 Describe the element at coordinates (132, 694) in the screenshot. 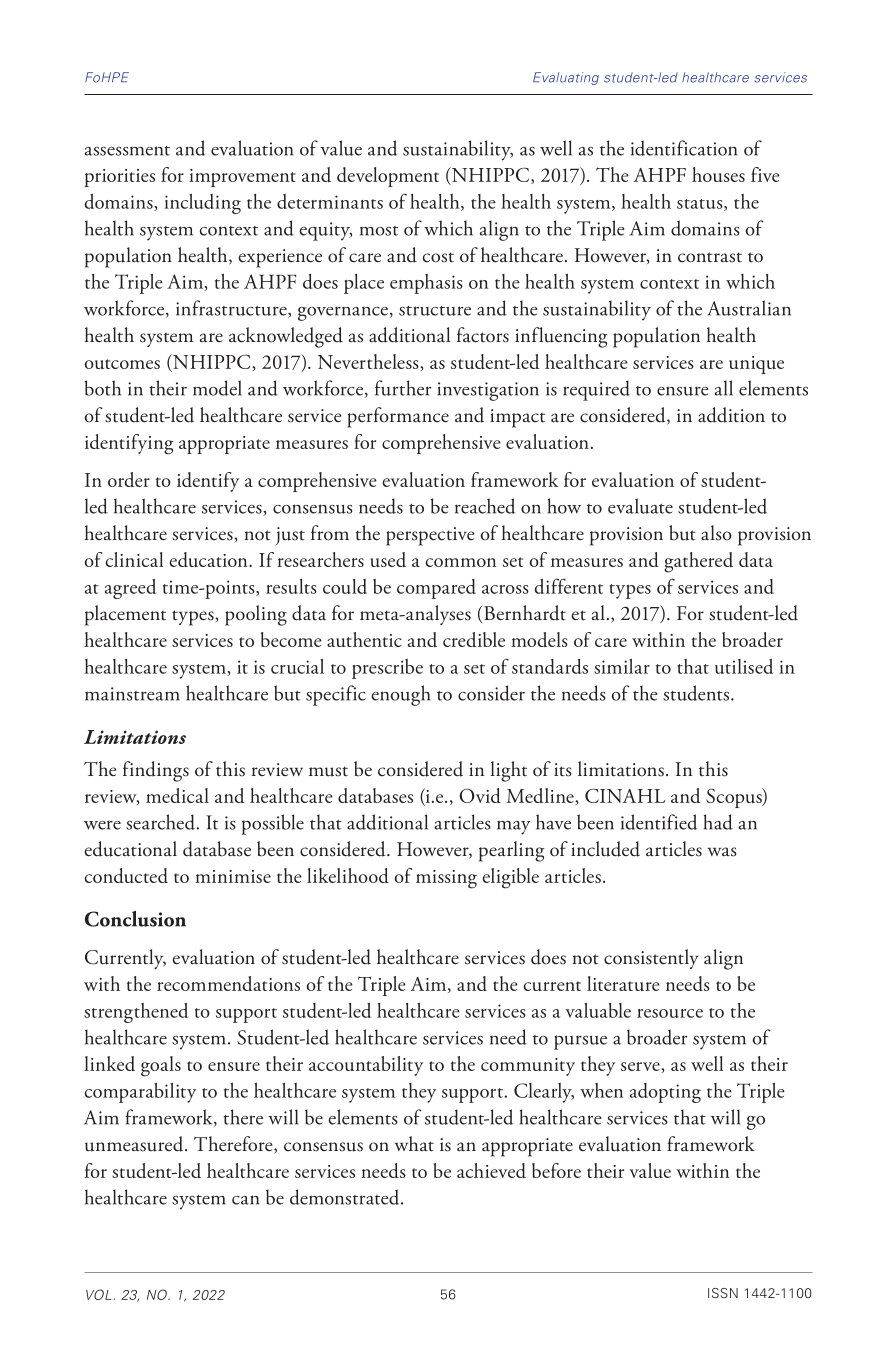

I see `mainstream` at that location.
